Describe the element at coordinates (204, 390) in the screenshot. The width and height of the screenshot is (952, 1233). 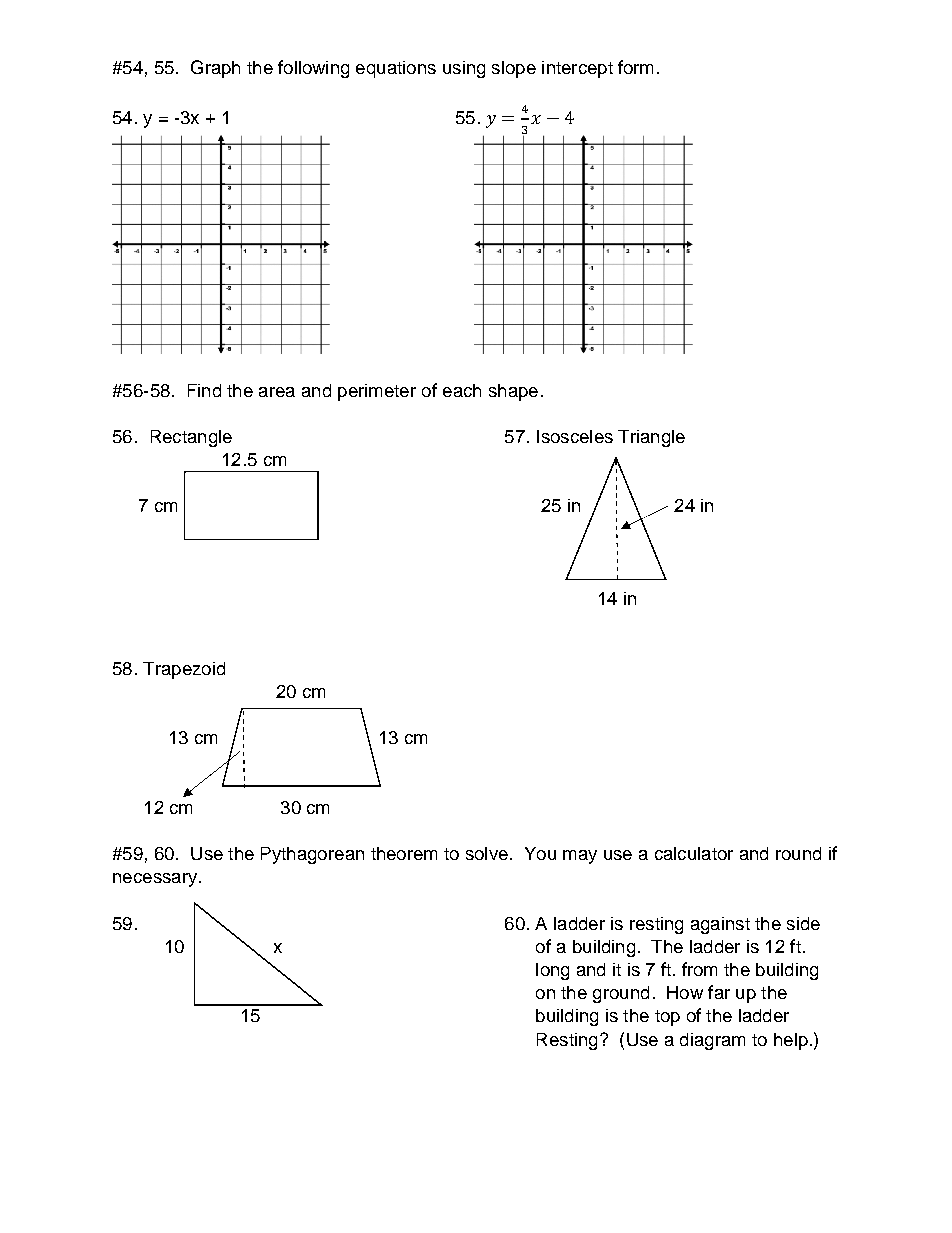
I see `Find` at that location.
